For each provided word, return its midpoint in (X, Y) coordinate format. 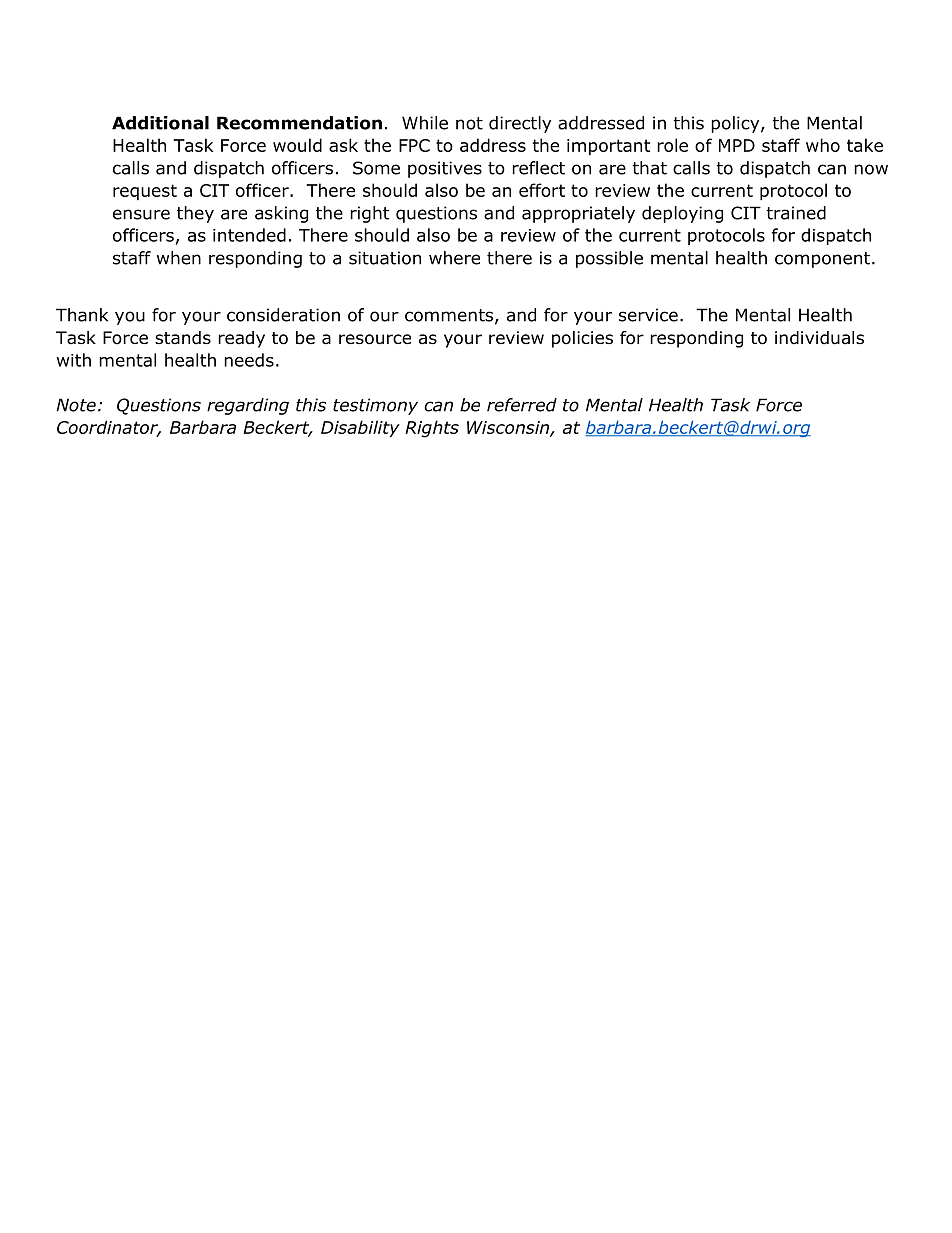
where (454, 258)
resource (375, 339)
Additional (160, 123)
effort (542, 190)
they (195, 214)
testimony (375, 406)
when (179, 258)
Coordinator (109, 428)
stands (183, 338)
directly (520, 124)
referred (522, 405)
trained (796, 213)
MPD (737, 145)
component (822, 260)
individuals (819, 338)
